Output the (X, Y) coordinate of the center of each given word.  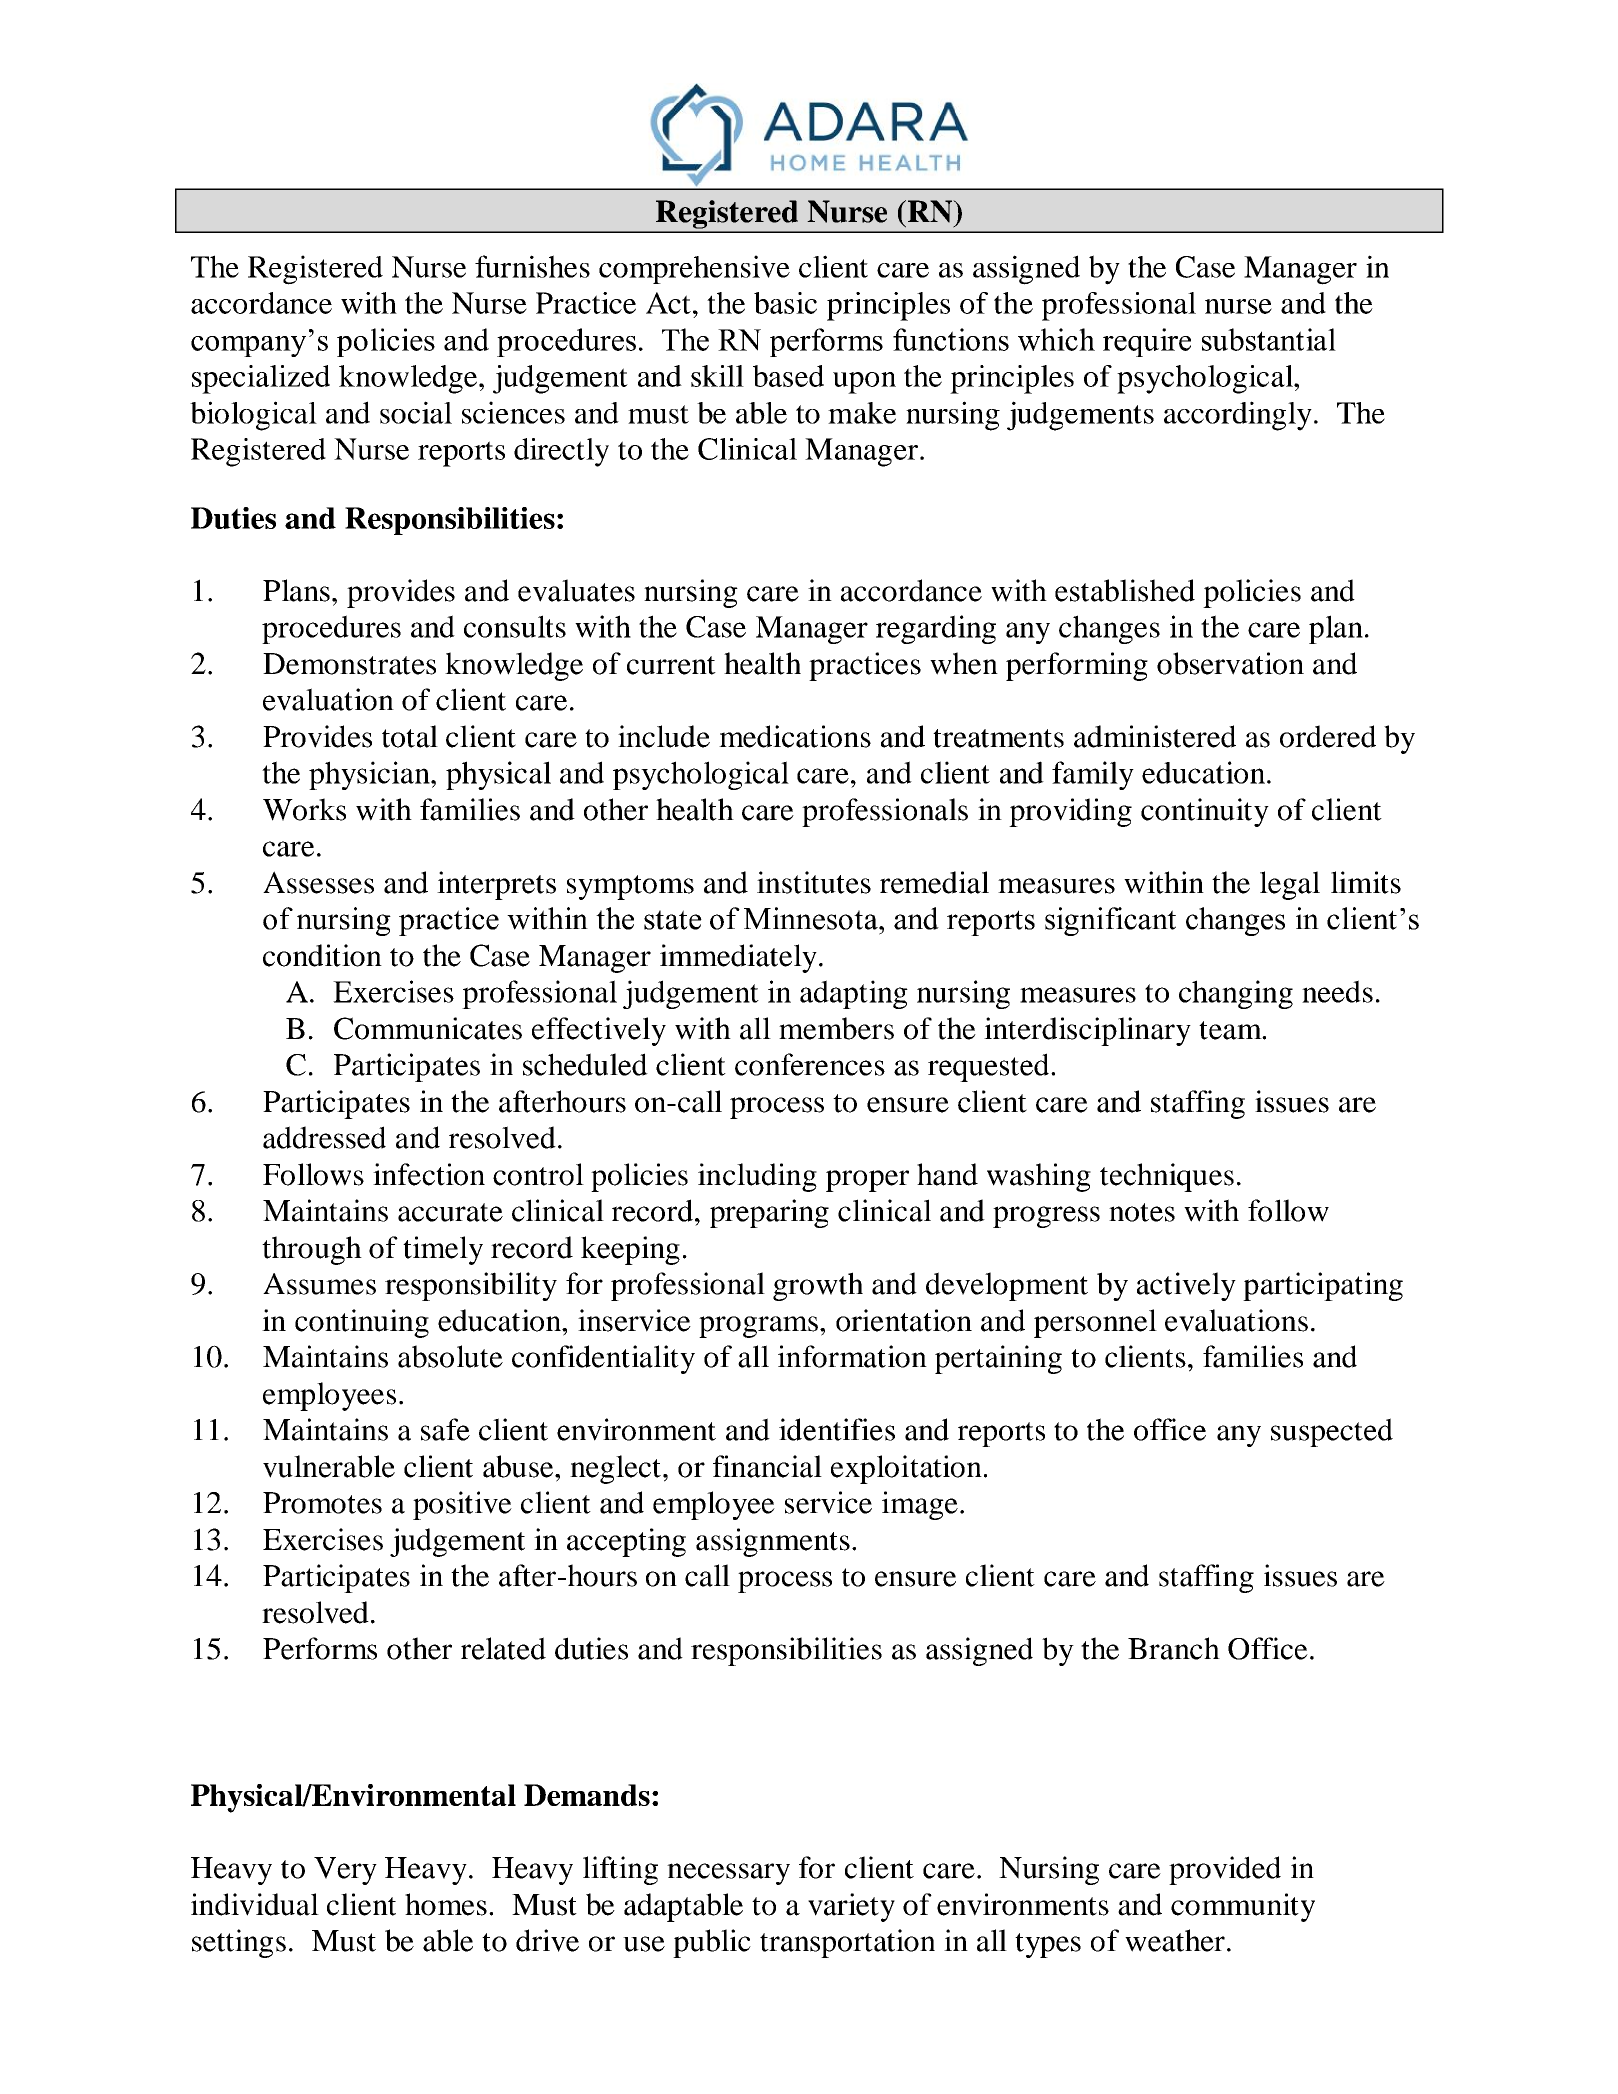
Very (345, 1871)
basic (785, 303)
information (852, 1356)
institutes (814, 882)
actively (1186, 1286)
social (416, 412)
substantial (1269, 339)
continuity (1205, 812)
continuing (362, 1323)
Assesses (318, 882)
